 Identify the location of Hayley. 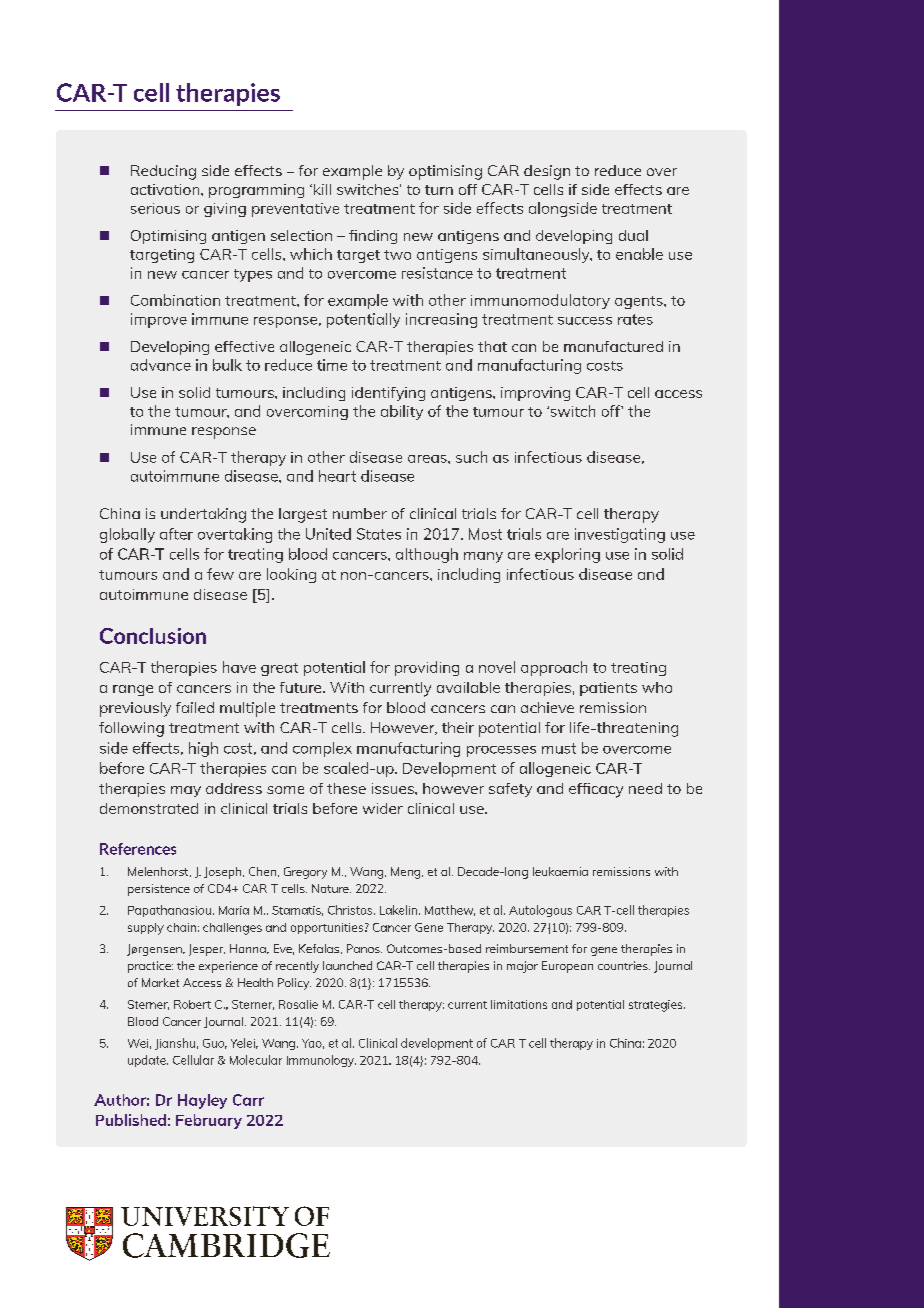
(202, 1101).
